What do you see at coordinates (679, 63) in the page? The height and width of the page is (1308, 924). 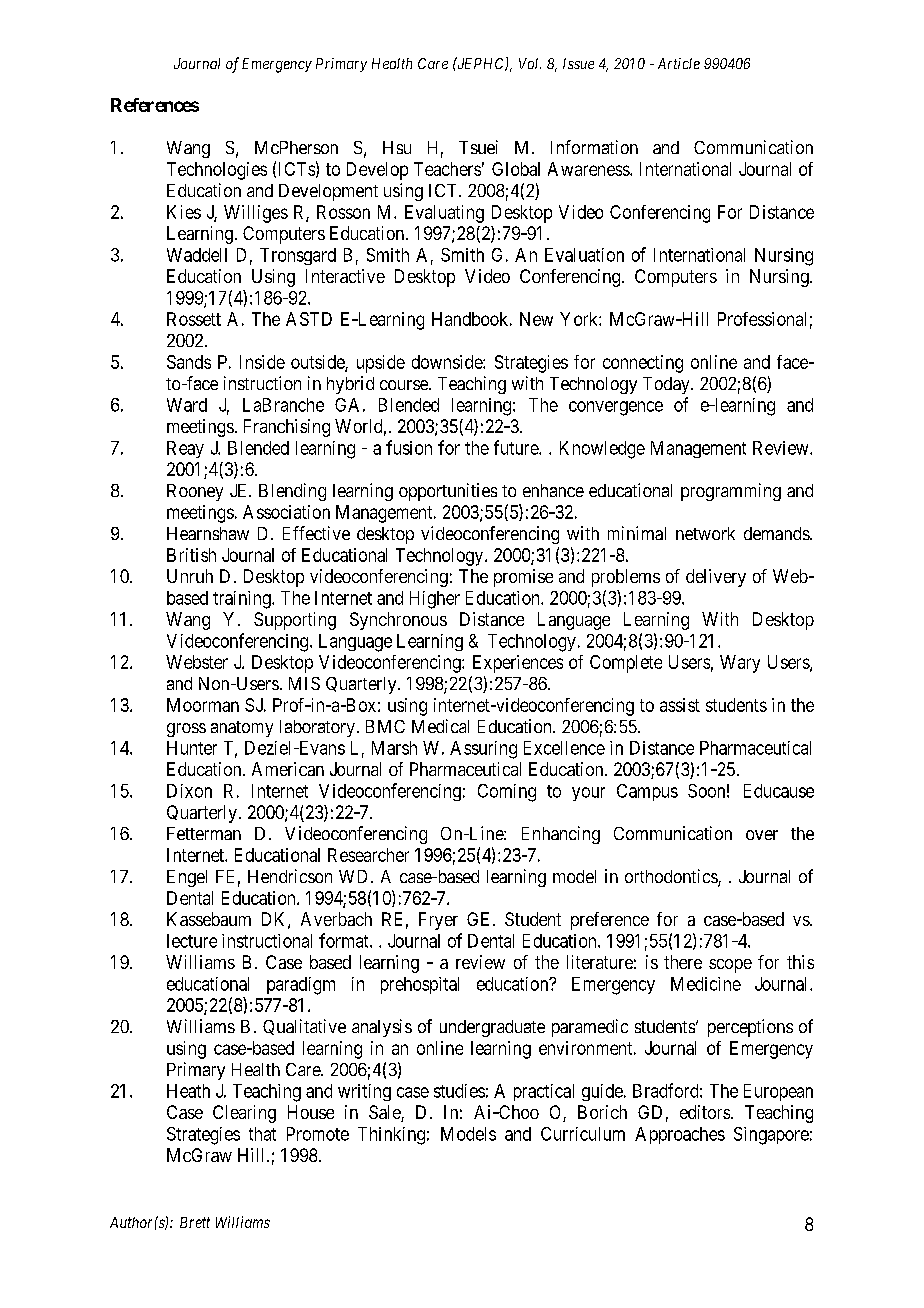 I see `Article` at bounding box center [679, 63].
